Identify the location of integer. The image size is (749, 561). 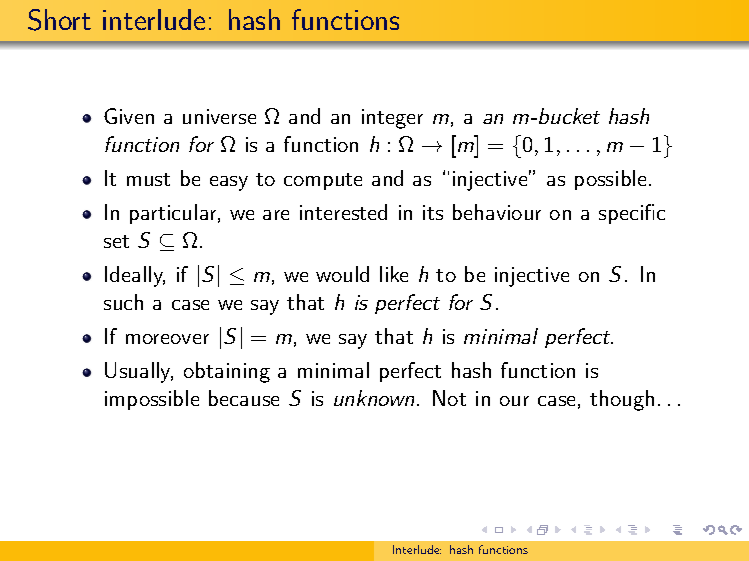
(392, 119).
